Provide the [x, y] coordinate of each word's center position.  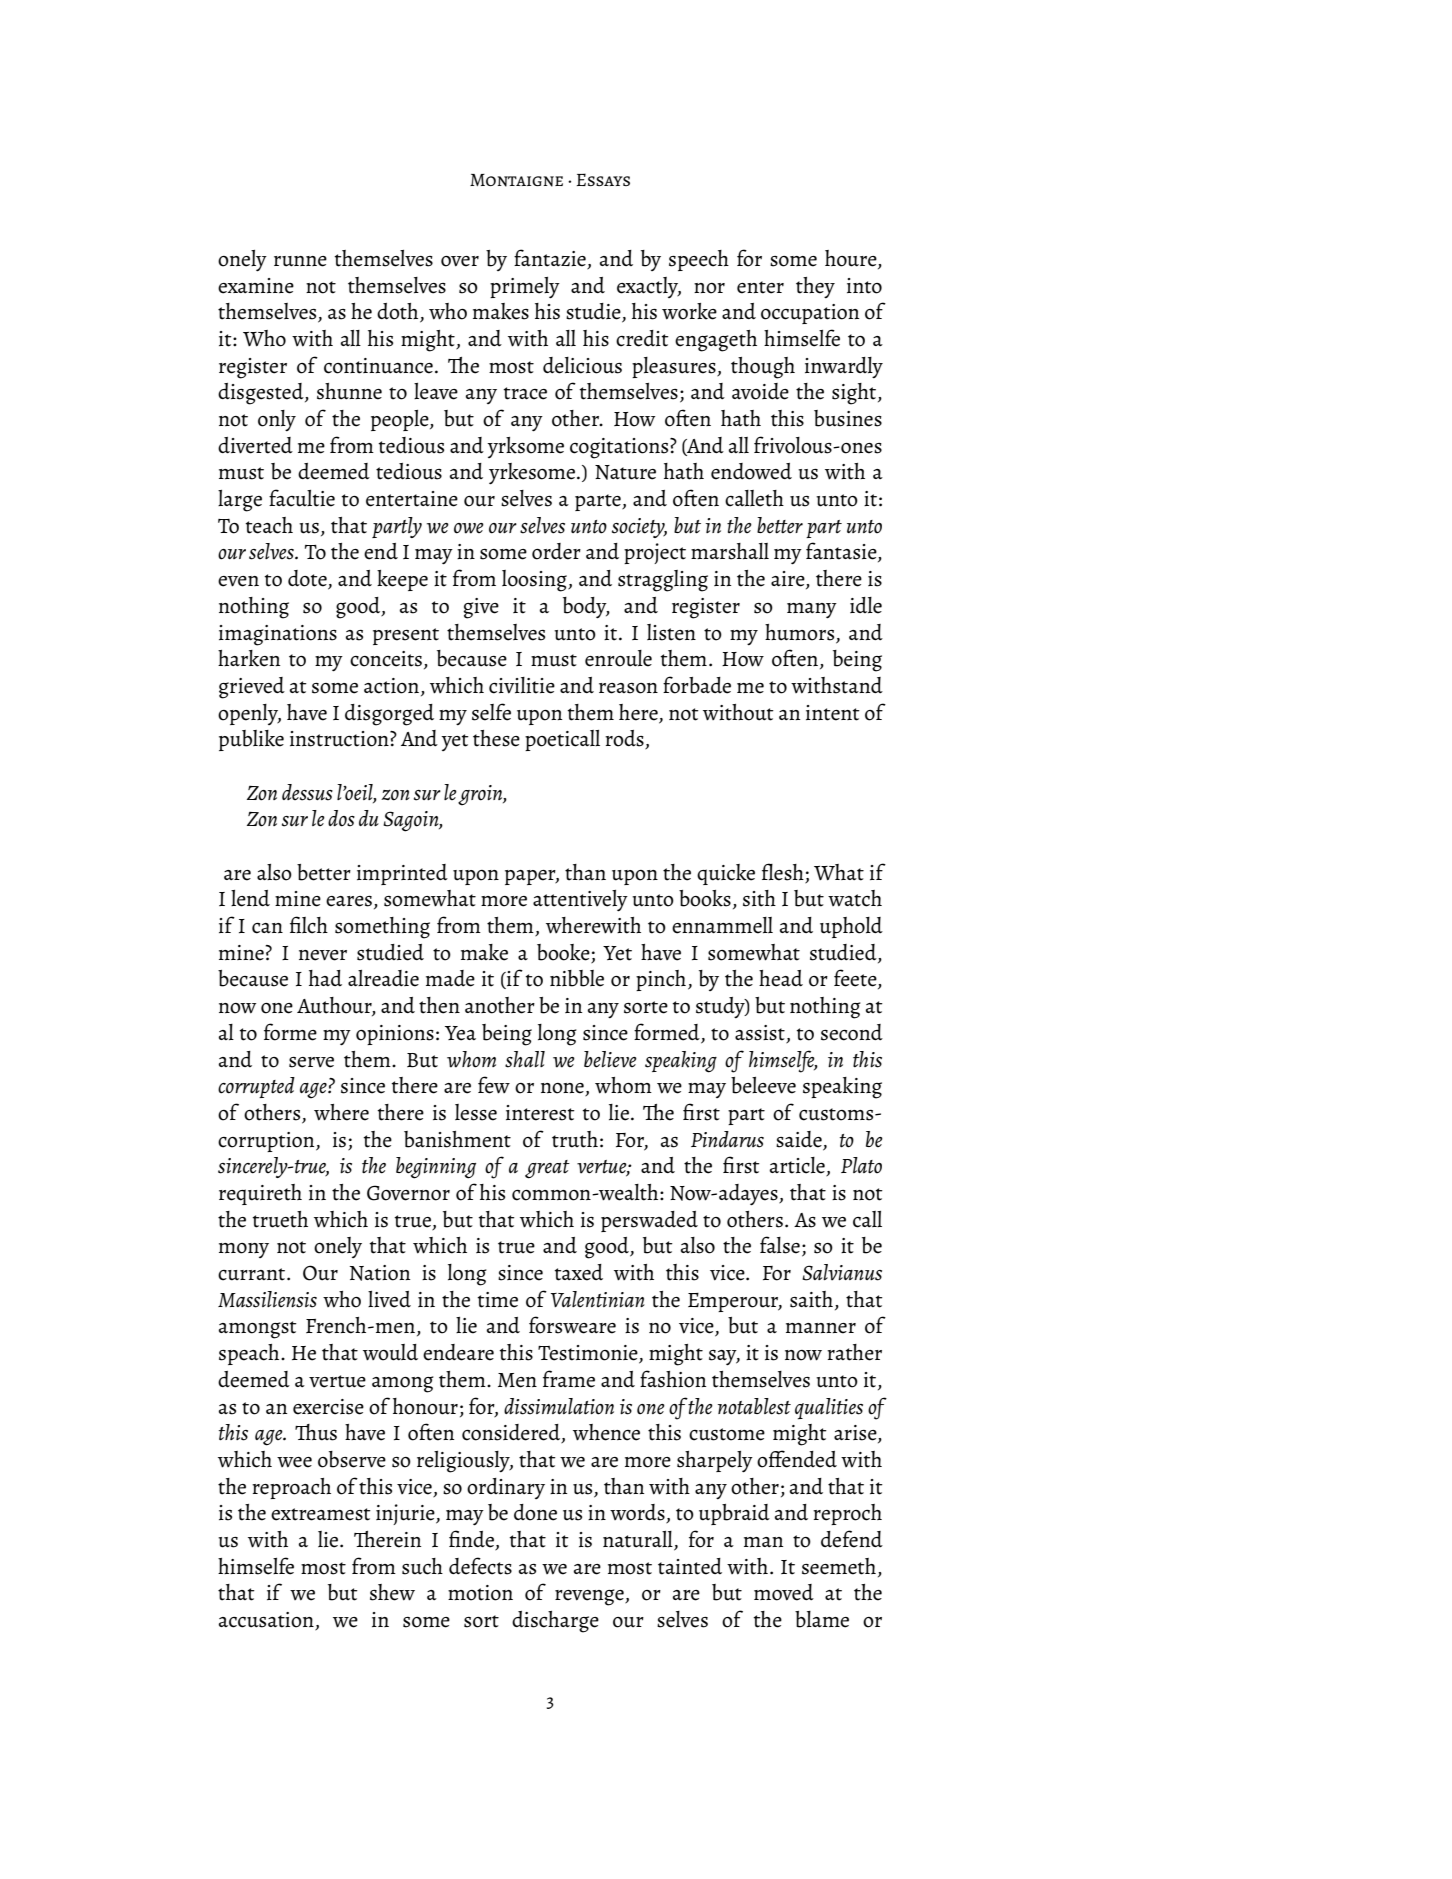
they [815, 287]
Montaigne [516, 180]
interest [540, 1113]
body [586, 608]
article [798, 1166]
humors [799, 632]
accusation [267, 1621]
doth [399, 312]
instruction [340, 739]
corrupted [256, 1087]
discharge [555, 1622]
